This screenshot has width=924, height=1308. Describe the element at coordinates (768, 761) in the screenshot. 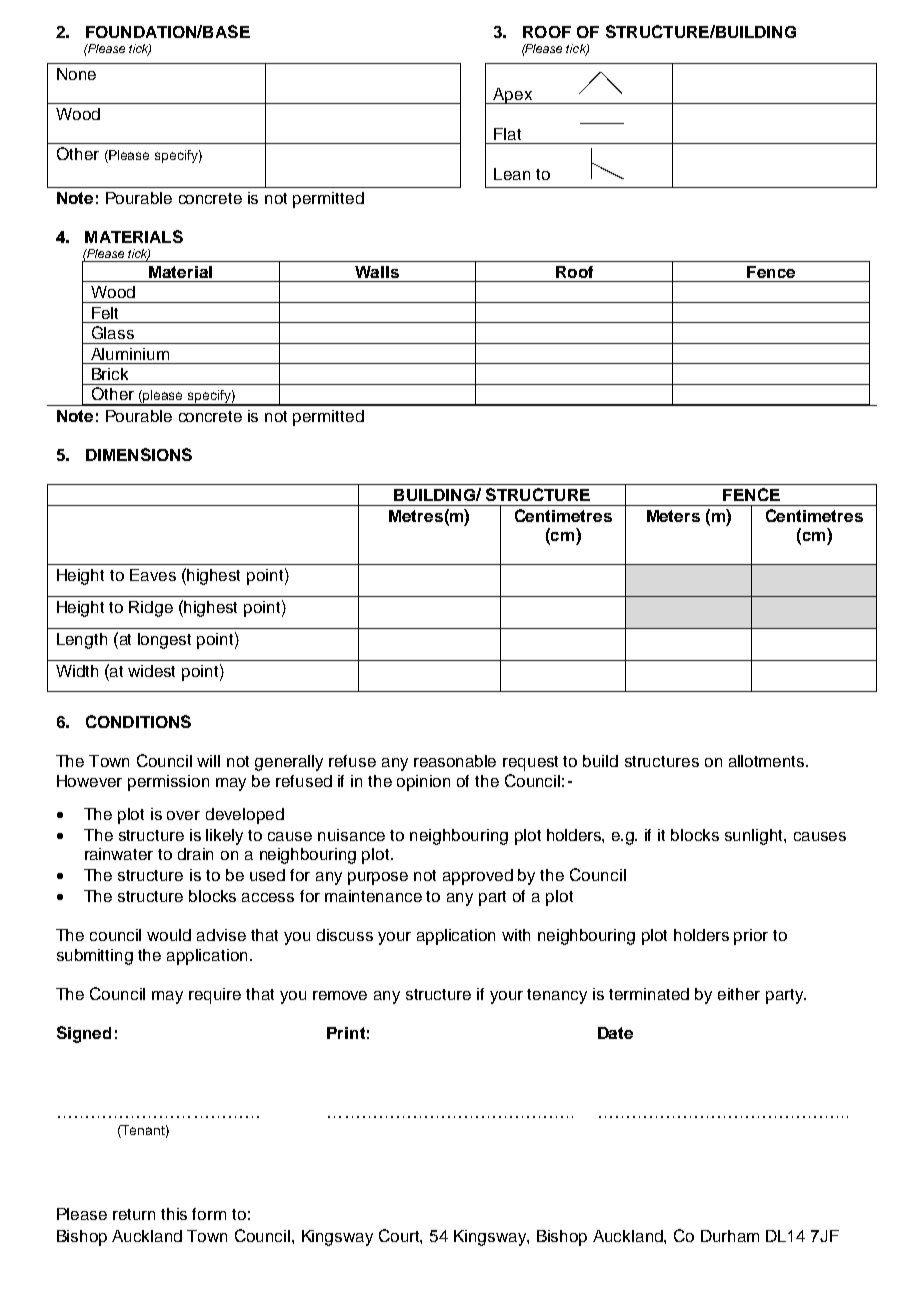

I see `allotments` at that location.
